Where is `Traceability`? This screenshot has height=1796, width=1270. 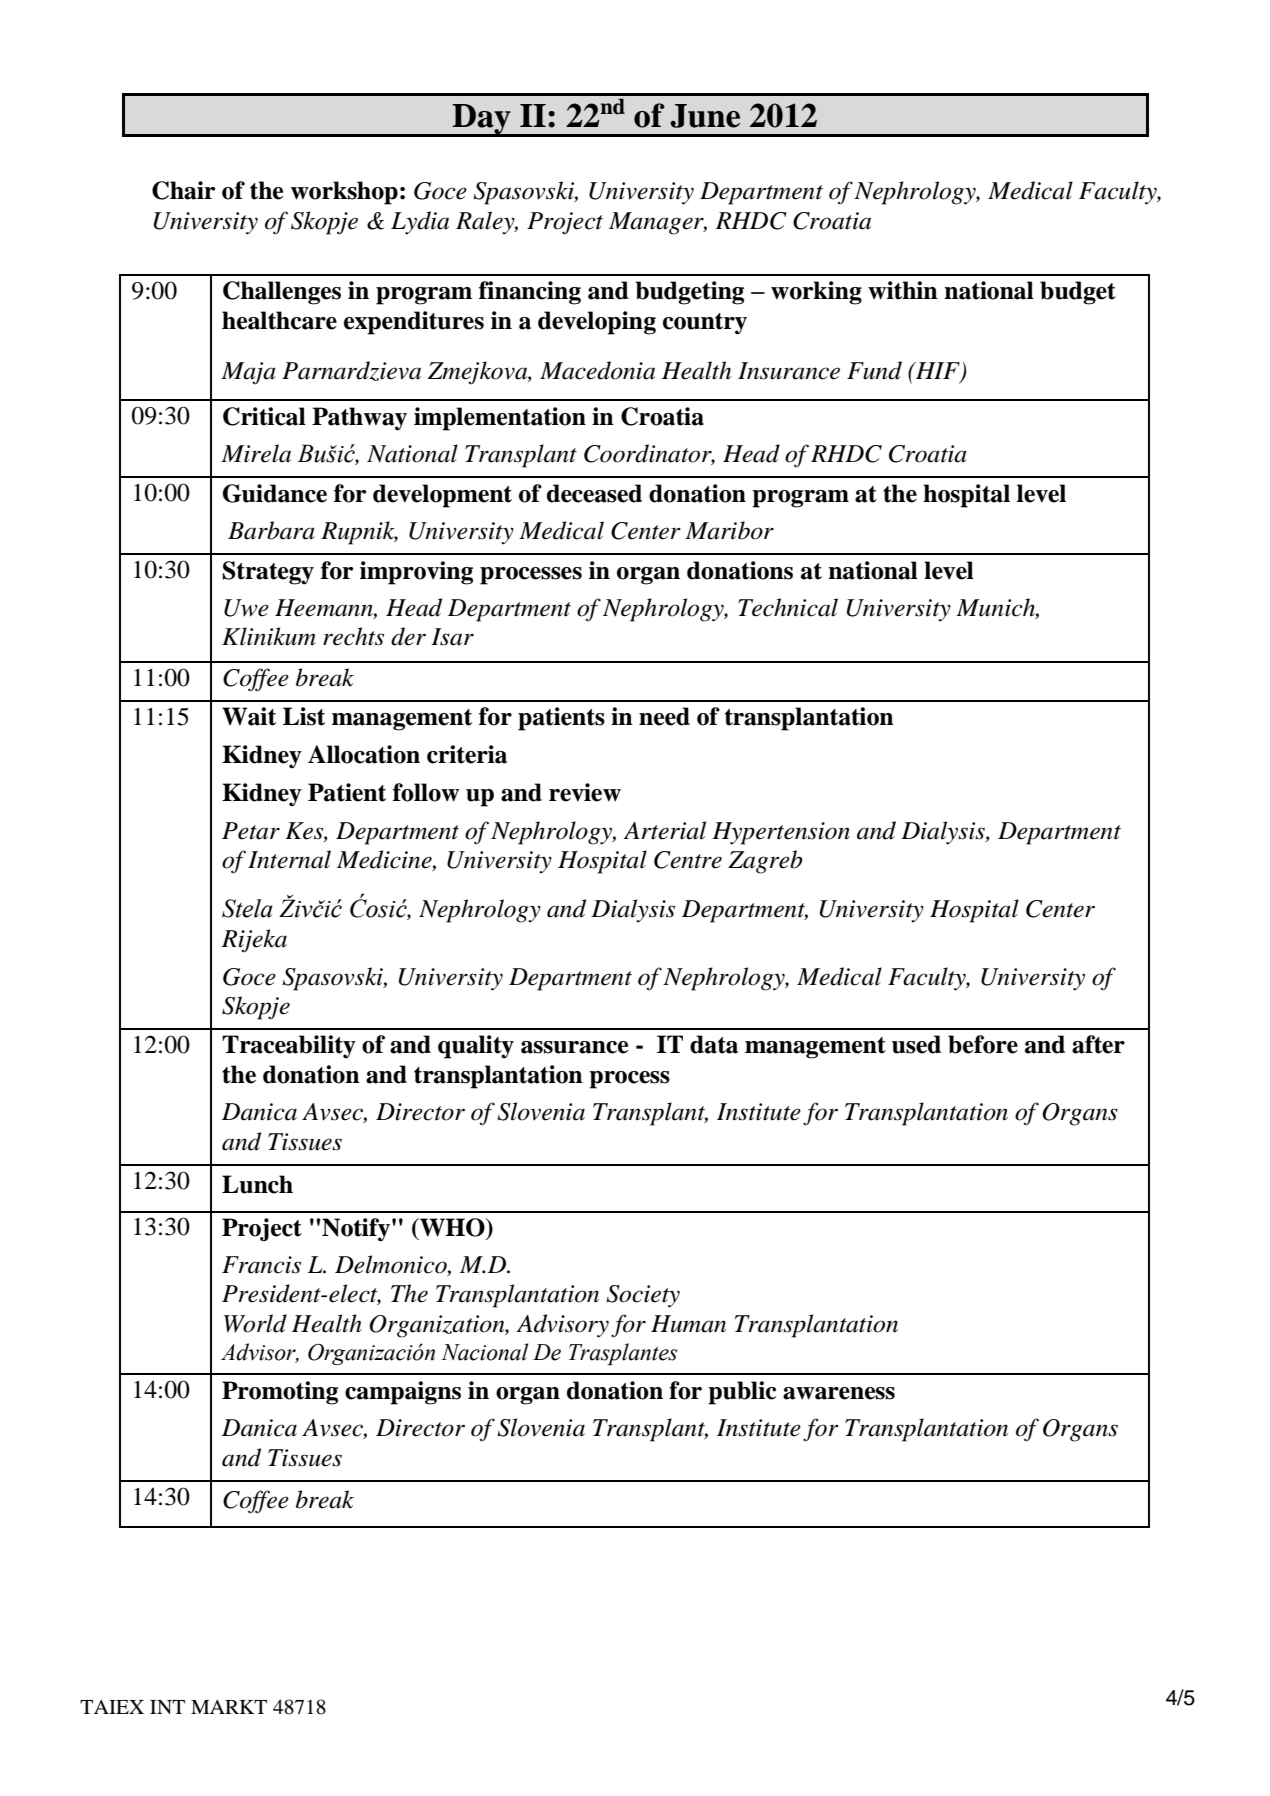
Traceability is located at coordinates (289, 1047).
